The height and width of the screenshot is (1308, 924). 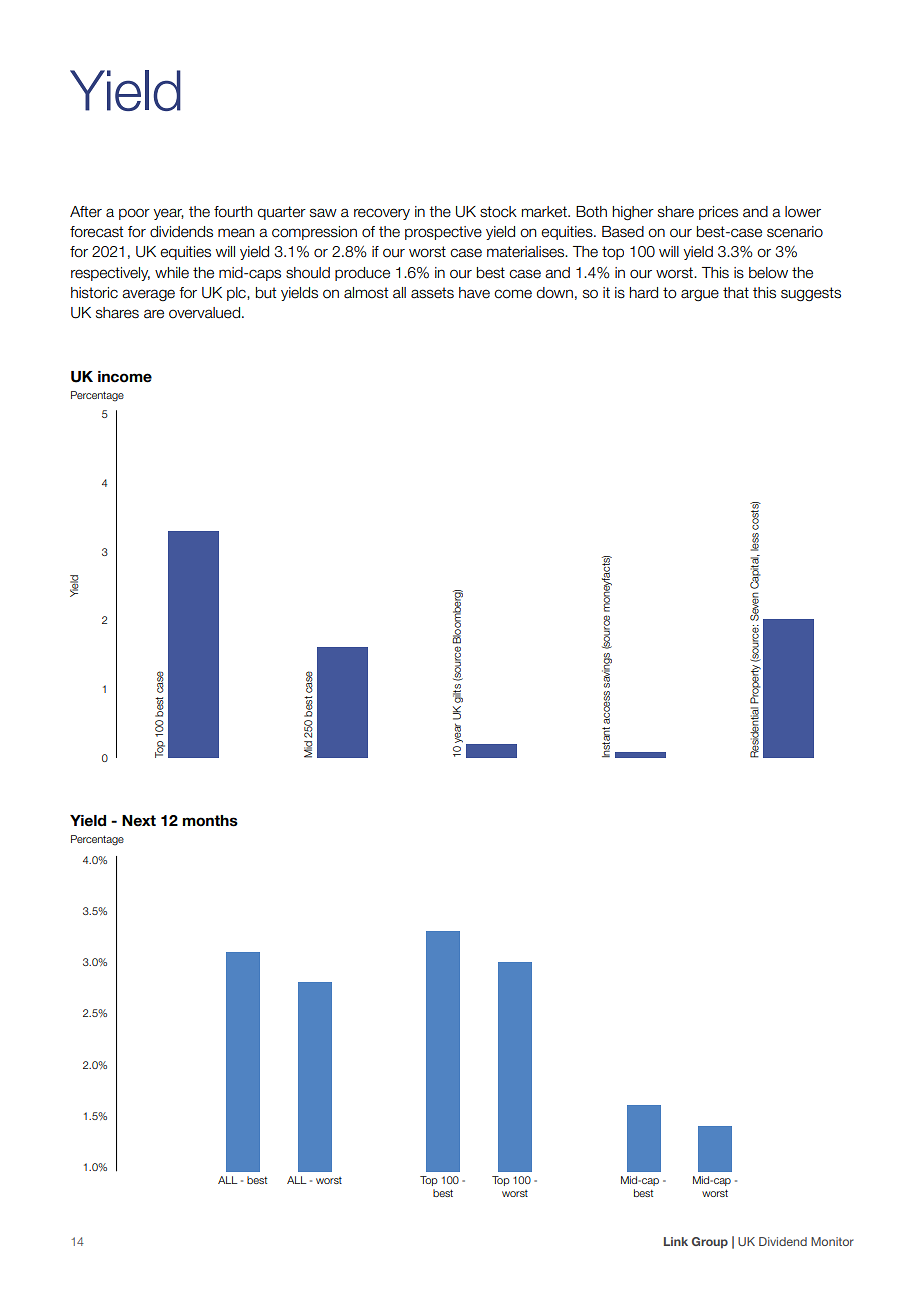 What do you see at coordinates (676, 1241) in the screenshot?
I see `Link` at bounding box center [676, 1241].
